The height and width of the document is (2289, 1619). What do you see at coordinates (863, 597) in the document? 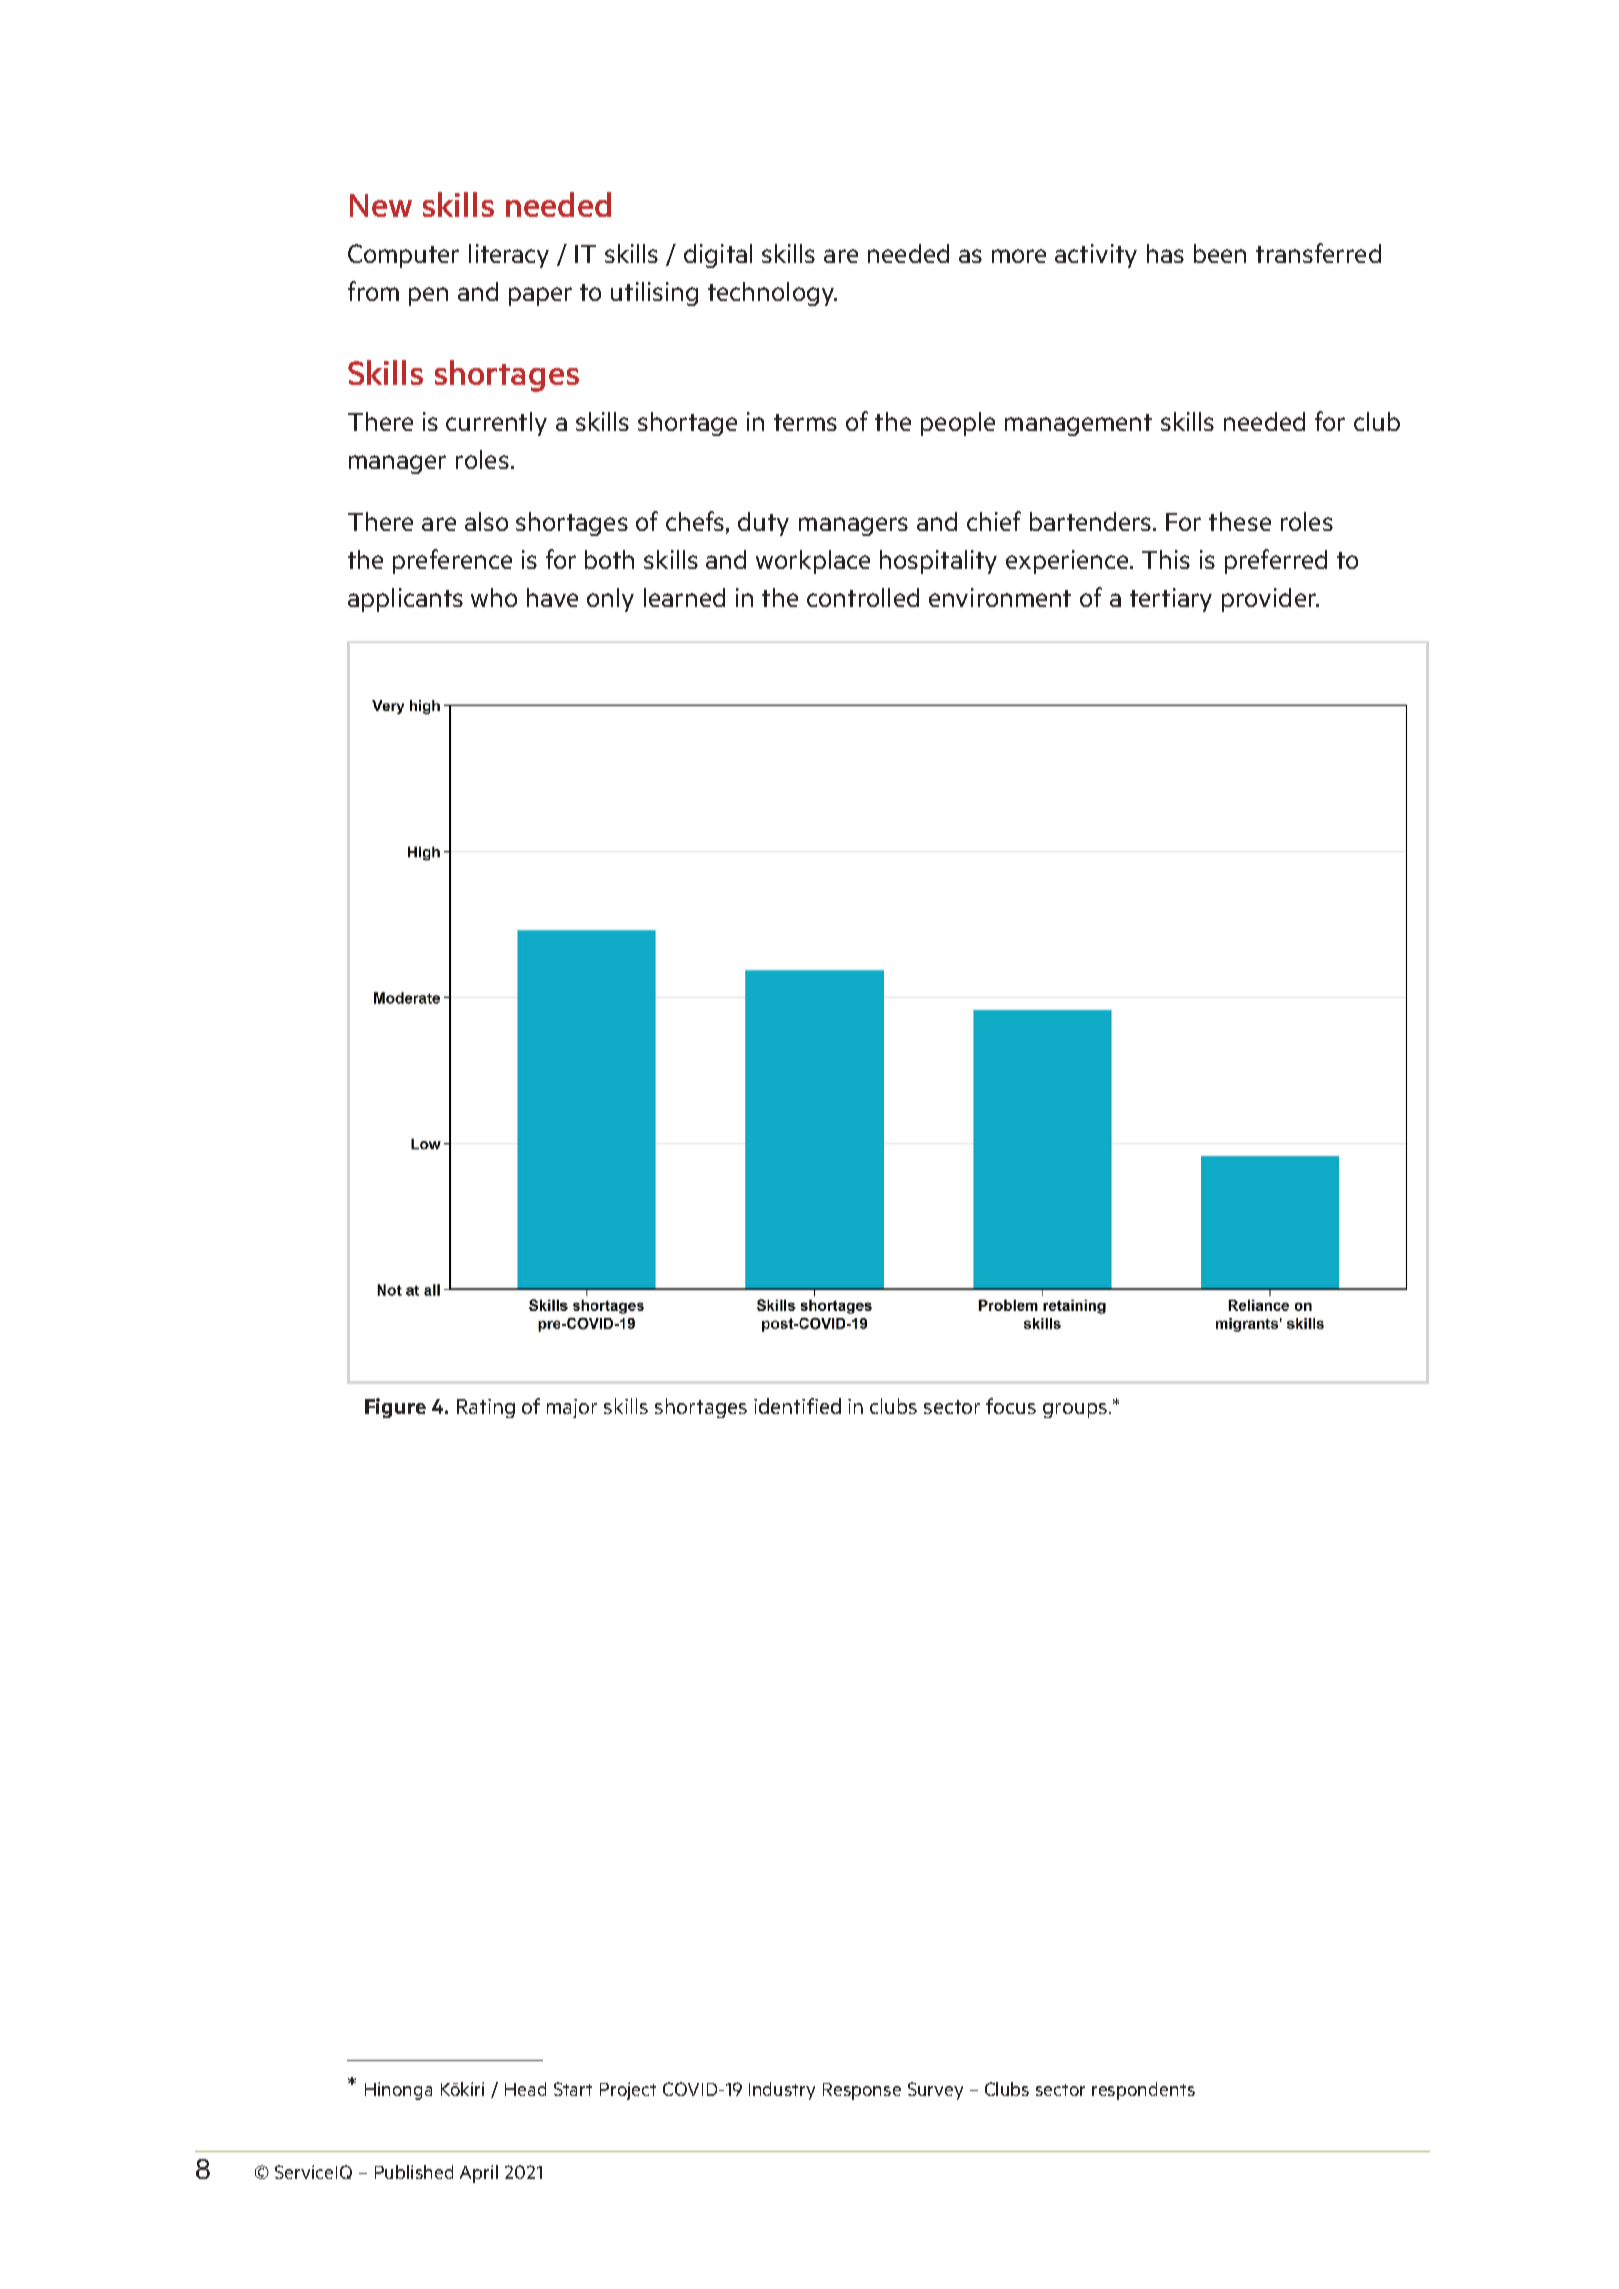
I see `controlled` at bounding box center [863, 597].
